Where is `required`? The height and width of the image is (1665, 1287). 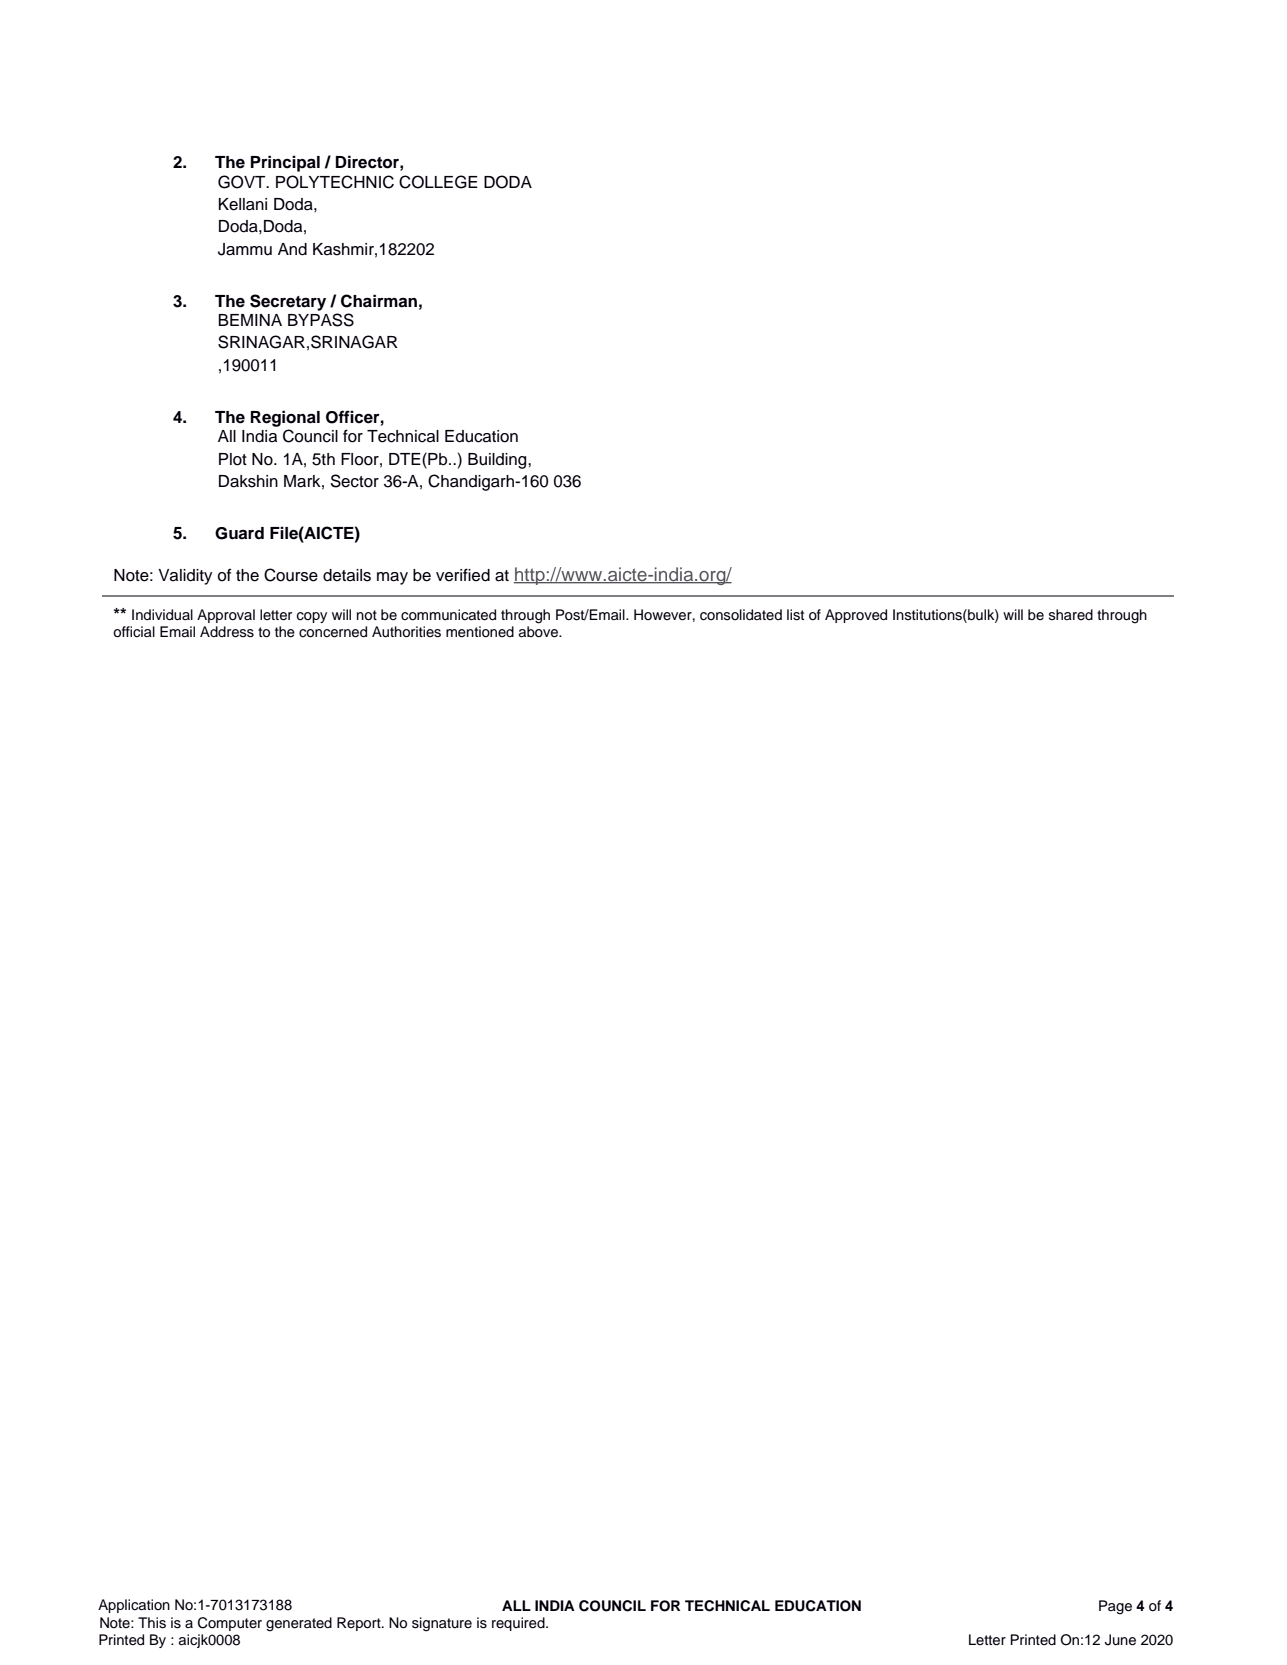
required is located at coordinates (519, 1624).
